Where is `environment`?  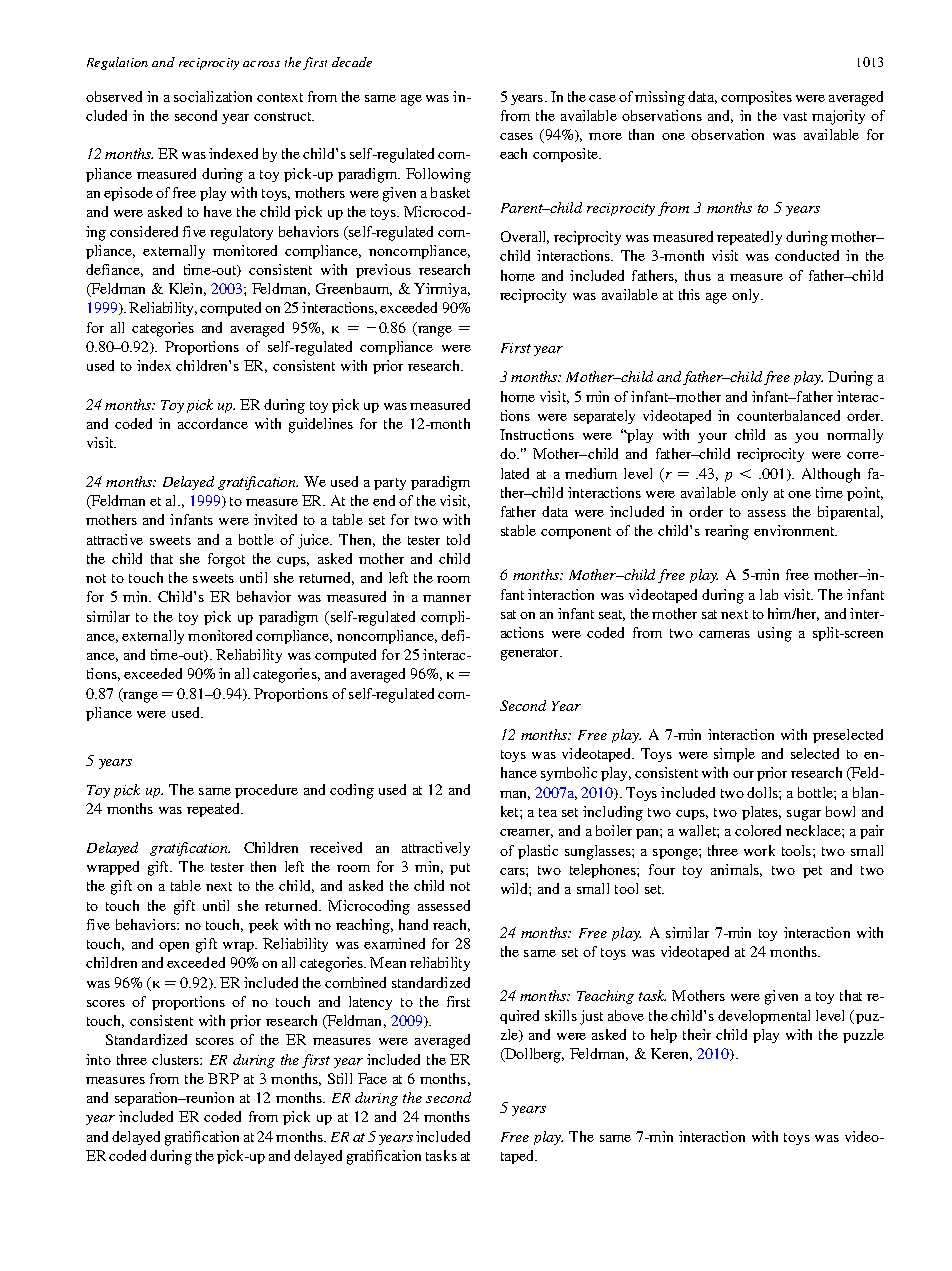 environment is located at coordinates (795, 530).
